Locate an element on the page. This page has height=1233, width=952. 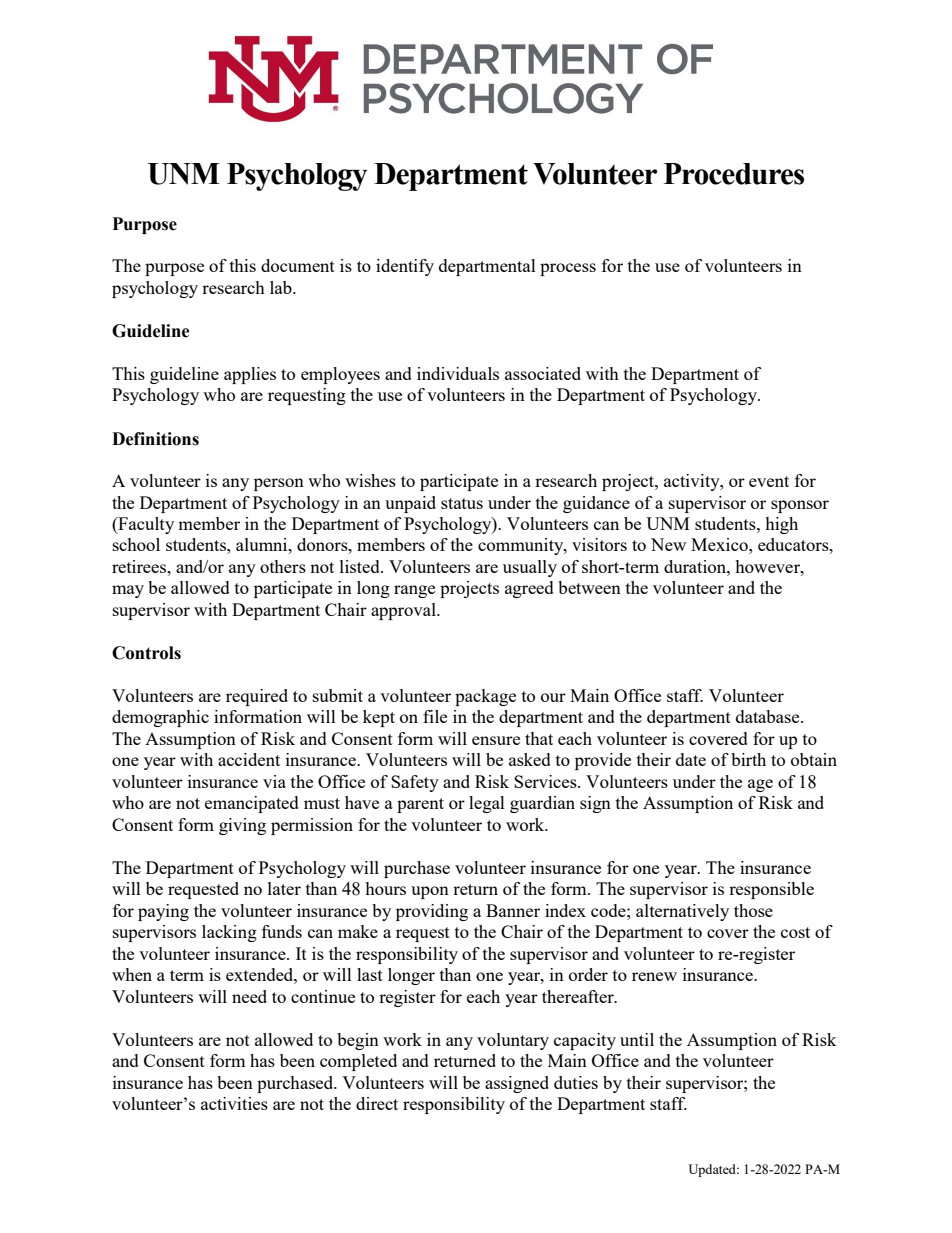
giving is located at coordinates (242, 826).
